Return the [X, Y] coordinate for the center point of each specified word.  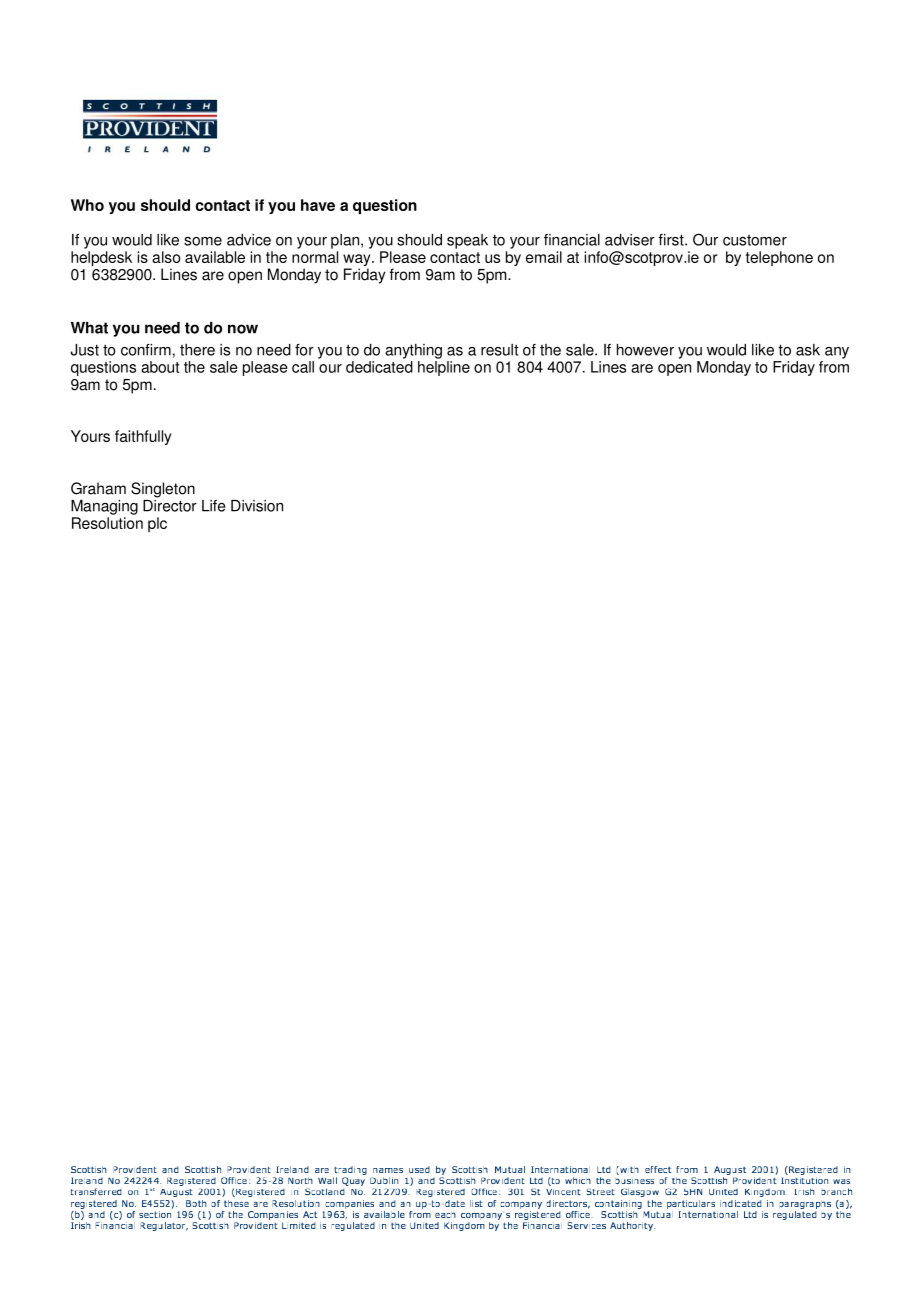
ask [808, 350]
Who [87, 205]
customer [755, 240]
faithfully [143, 437]
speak [467, 241]
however [645, 350]
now [243, 329]
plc [157, 524]
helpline [444, 368]
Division [257, 506]
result [500, 350]
